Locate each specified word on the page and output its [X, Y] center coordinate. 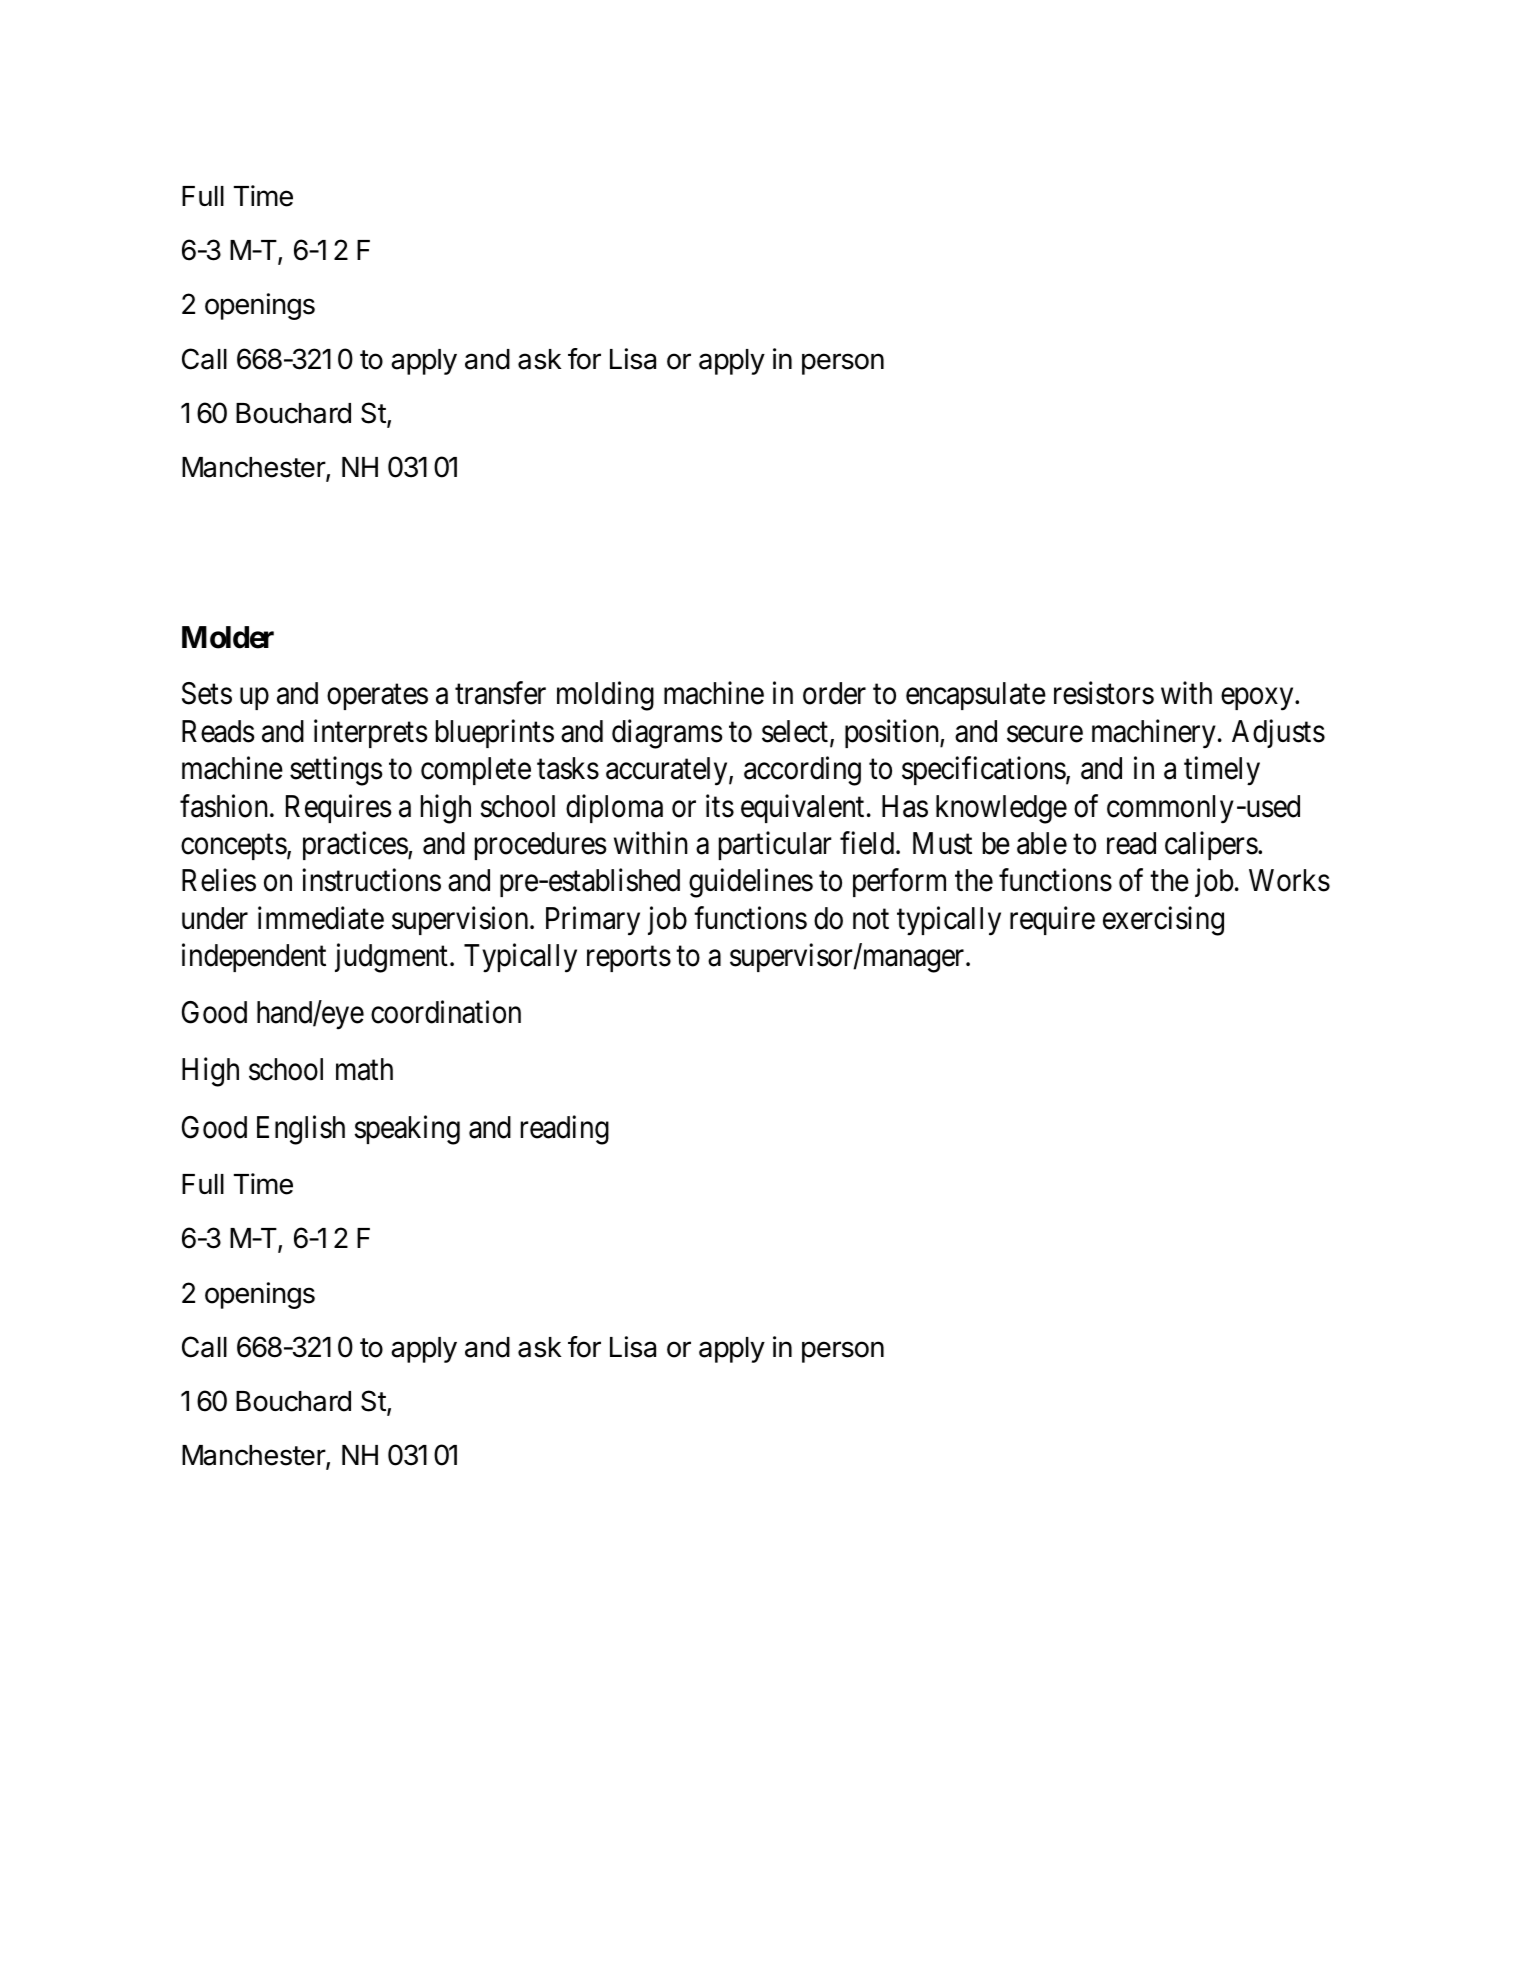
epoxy [1258, 699]
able [1042, 843]
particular [775, 846]
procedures [541, 846]
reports [629, 959]
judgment [391, 958]
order [834, 693]
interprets [371, 733]
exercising [1163, 921]
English [301, 1130]
